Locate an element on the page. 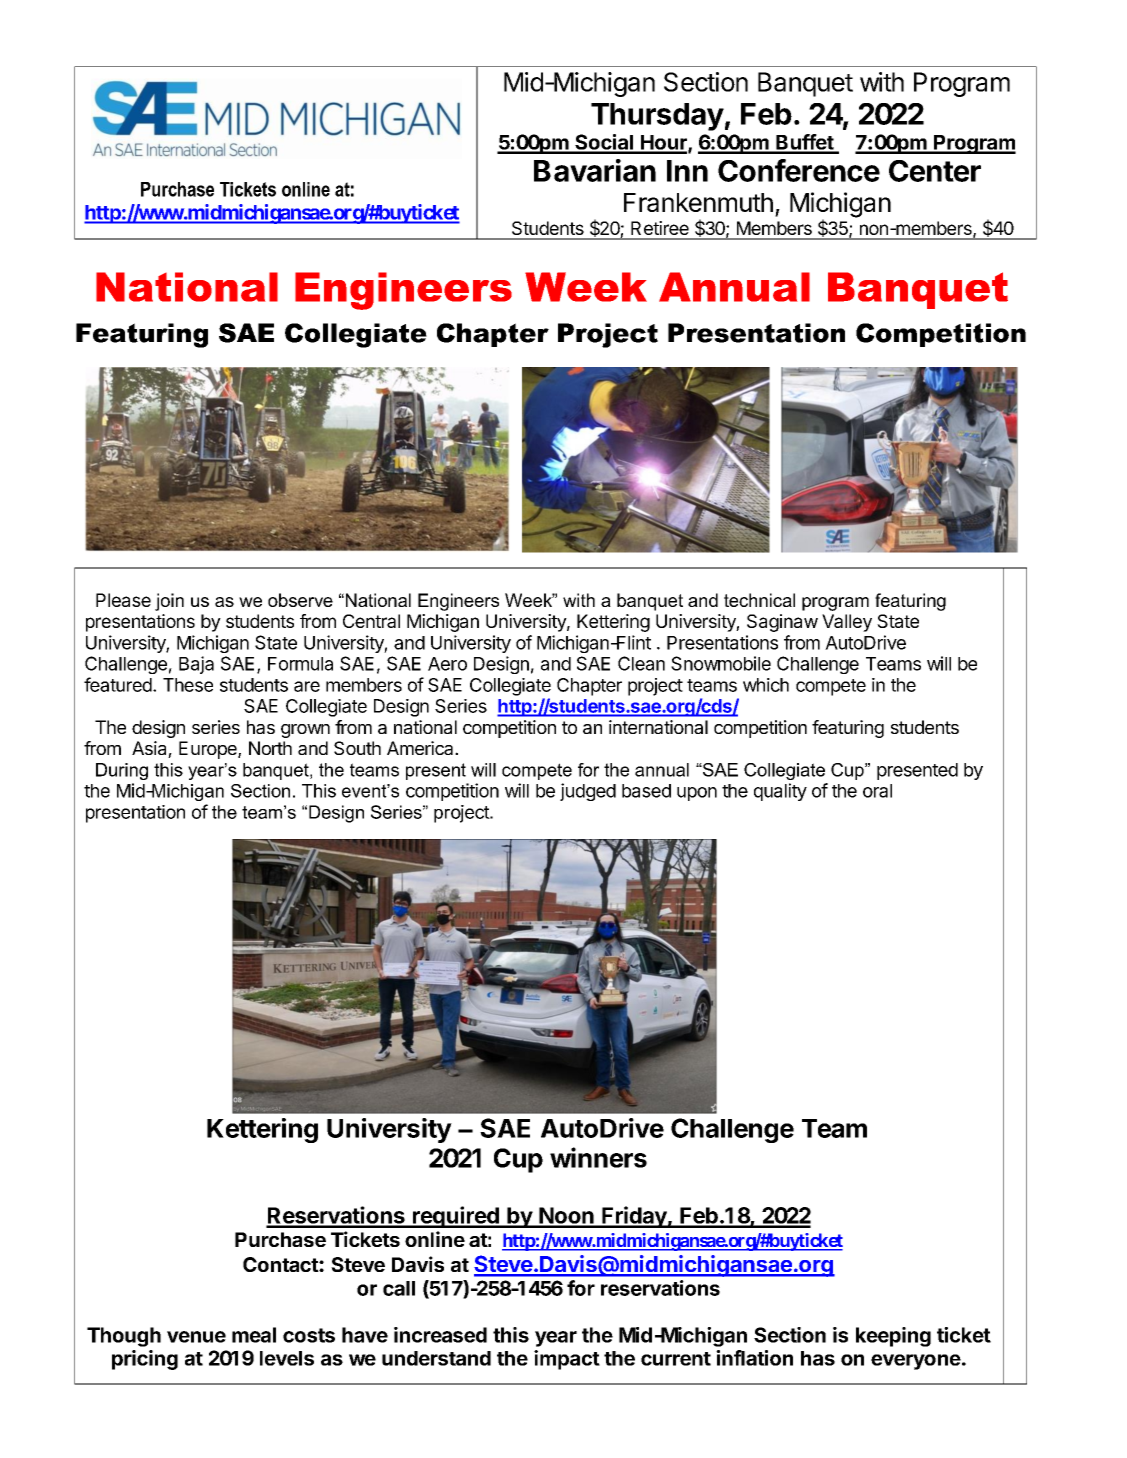  venue is located at coordinates (196, 1337).
